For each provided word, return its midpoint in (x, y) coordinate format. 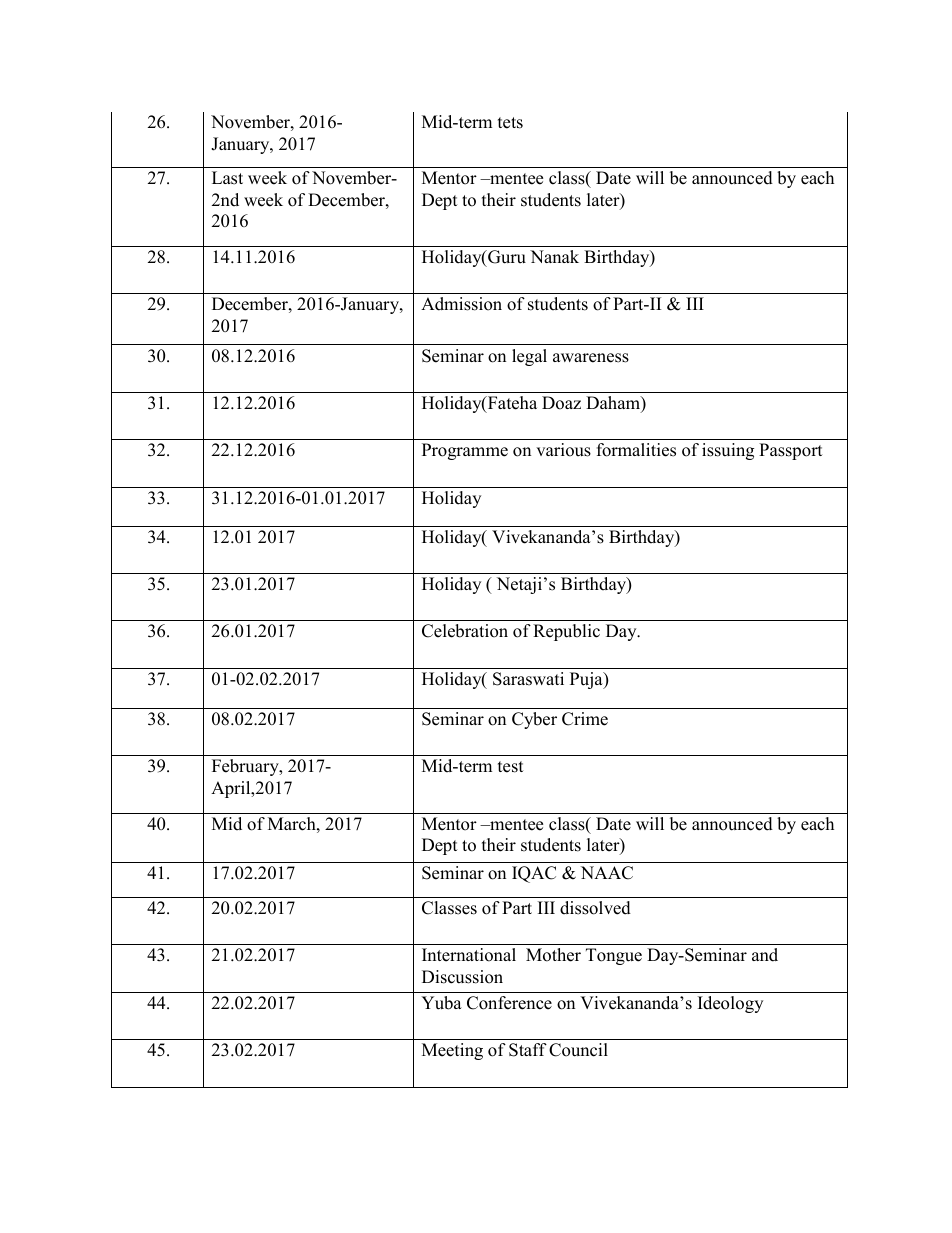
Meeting (452, 1051)
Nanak (554, 256)
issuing (728, 451)
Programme (465, 451)
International (469, 955)
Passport (791, 451)
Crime (585, 719)
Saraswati (528, 679)
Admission (461, 304)
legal (529, 357)
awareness (591, 358)
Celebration (465, 631)
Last (227, 178)
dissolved (595, 908)
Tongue (614, 956)
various (563, 450)
